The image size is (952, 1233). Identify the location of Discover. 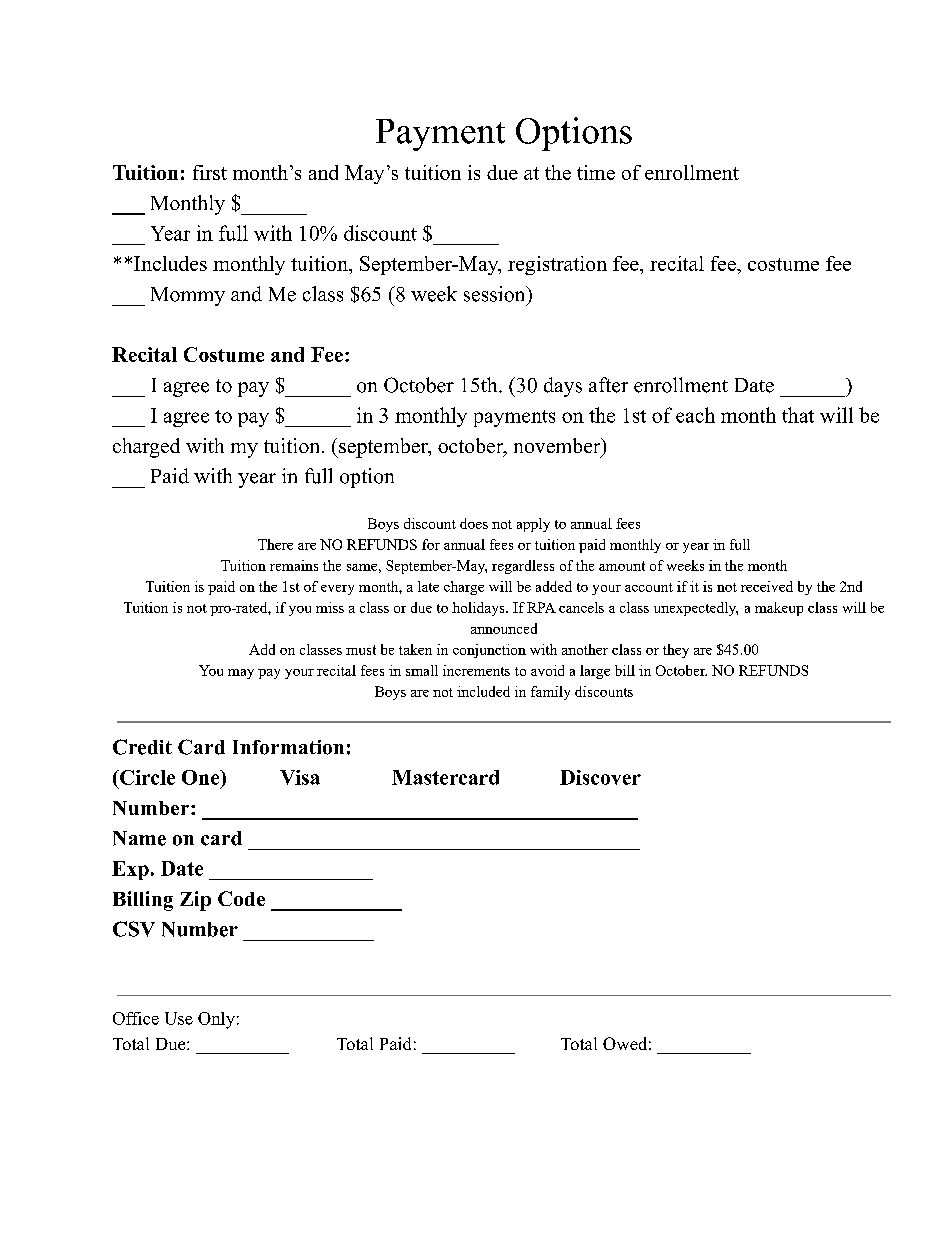
(600, 777).
